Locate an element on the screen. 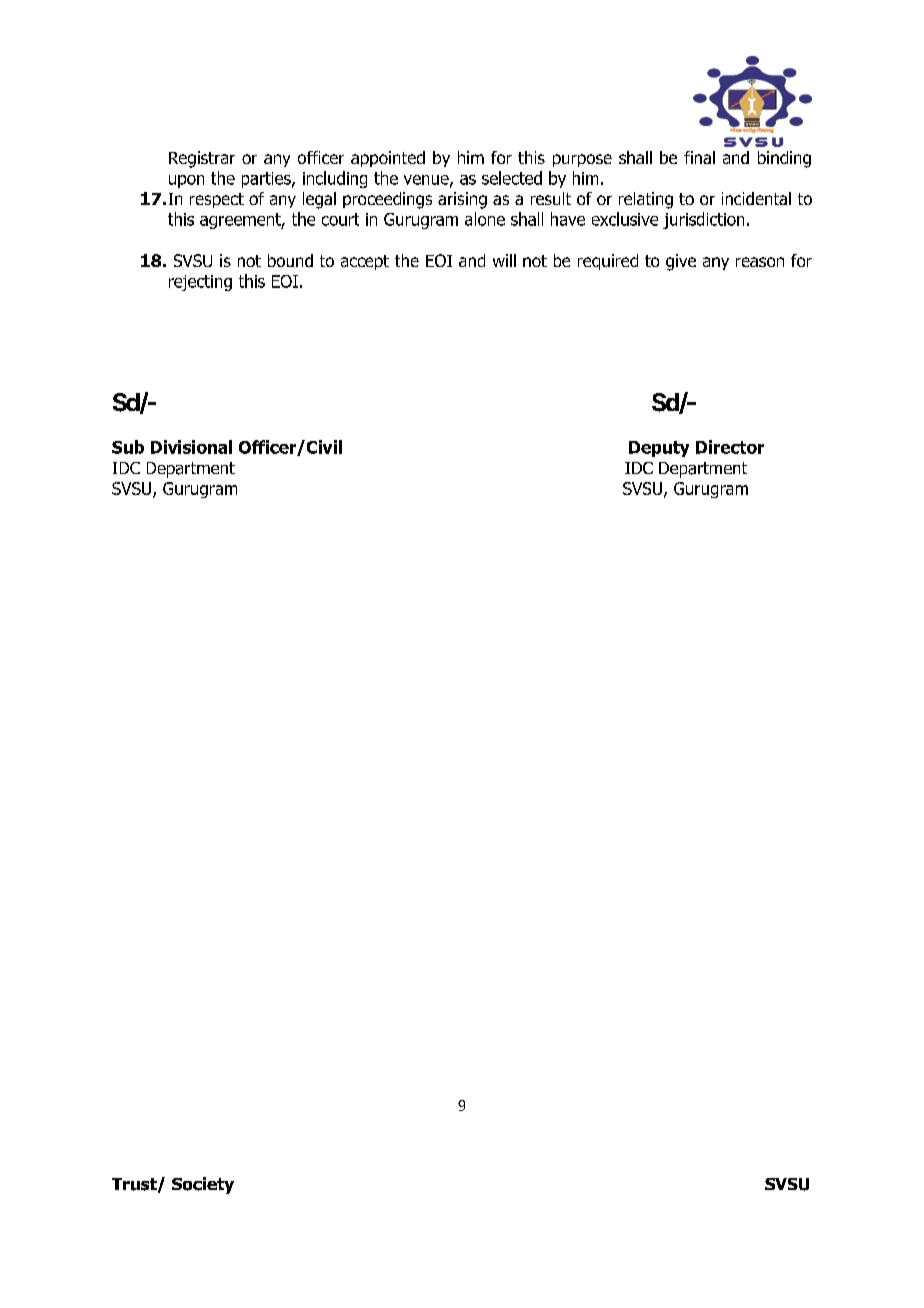 The height and width of the screenshot is (1308, 924). bound is located at coordinates (290, 260).
